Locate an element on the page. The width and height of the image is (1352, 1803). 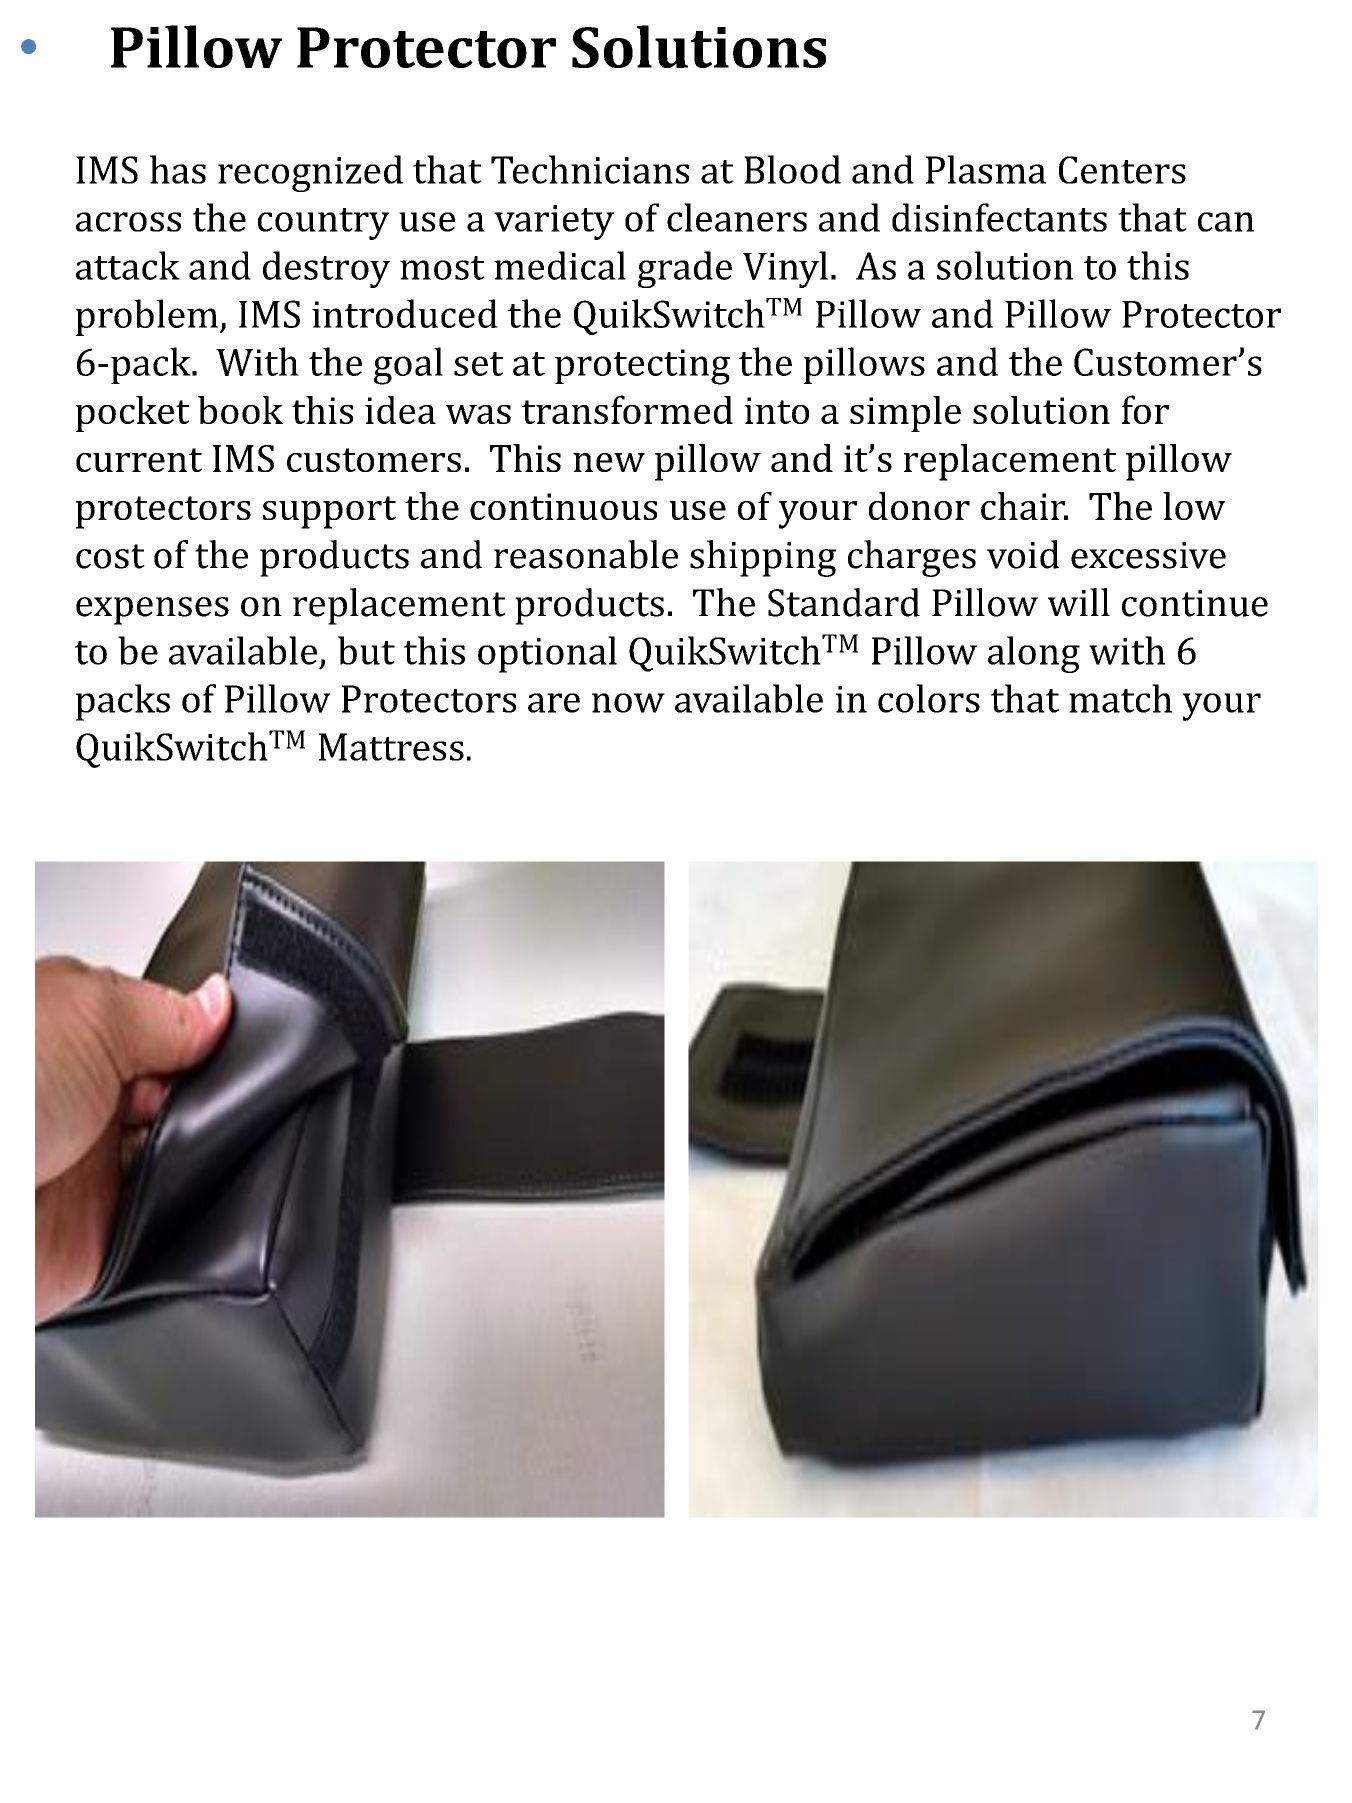
recognized is located at coordinates (310, 173).
